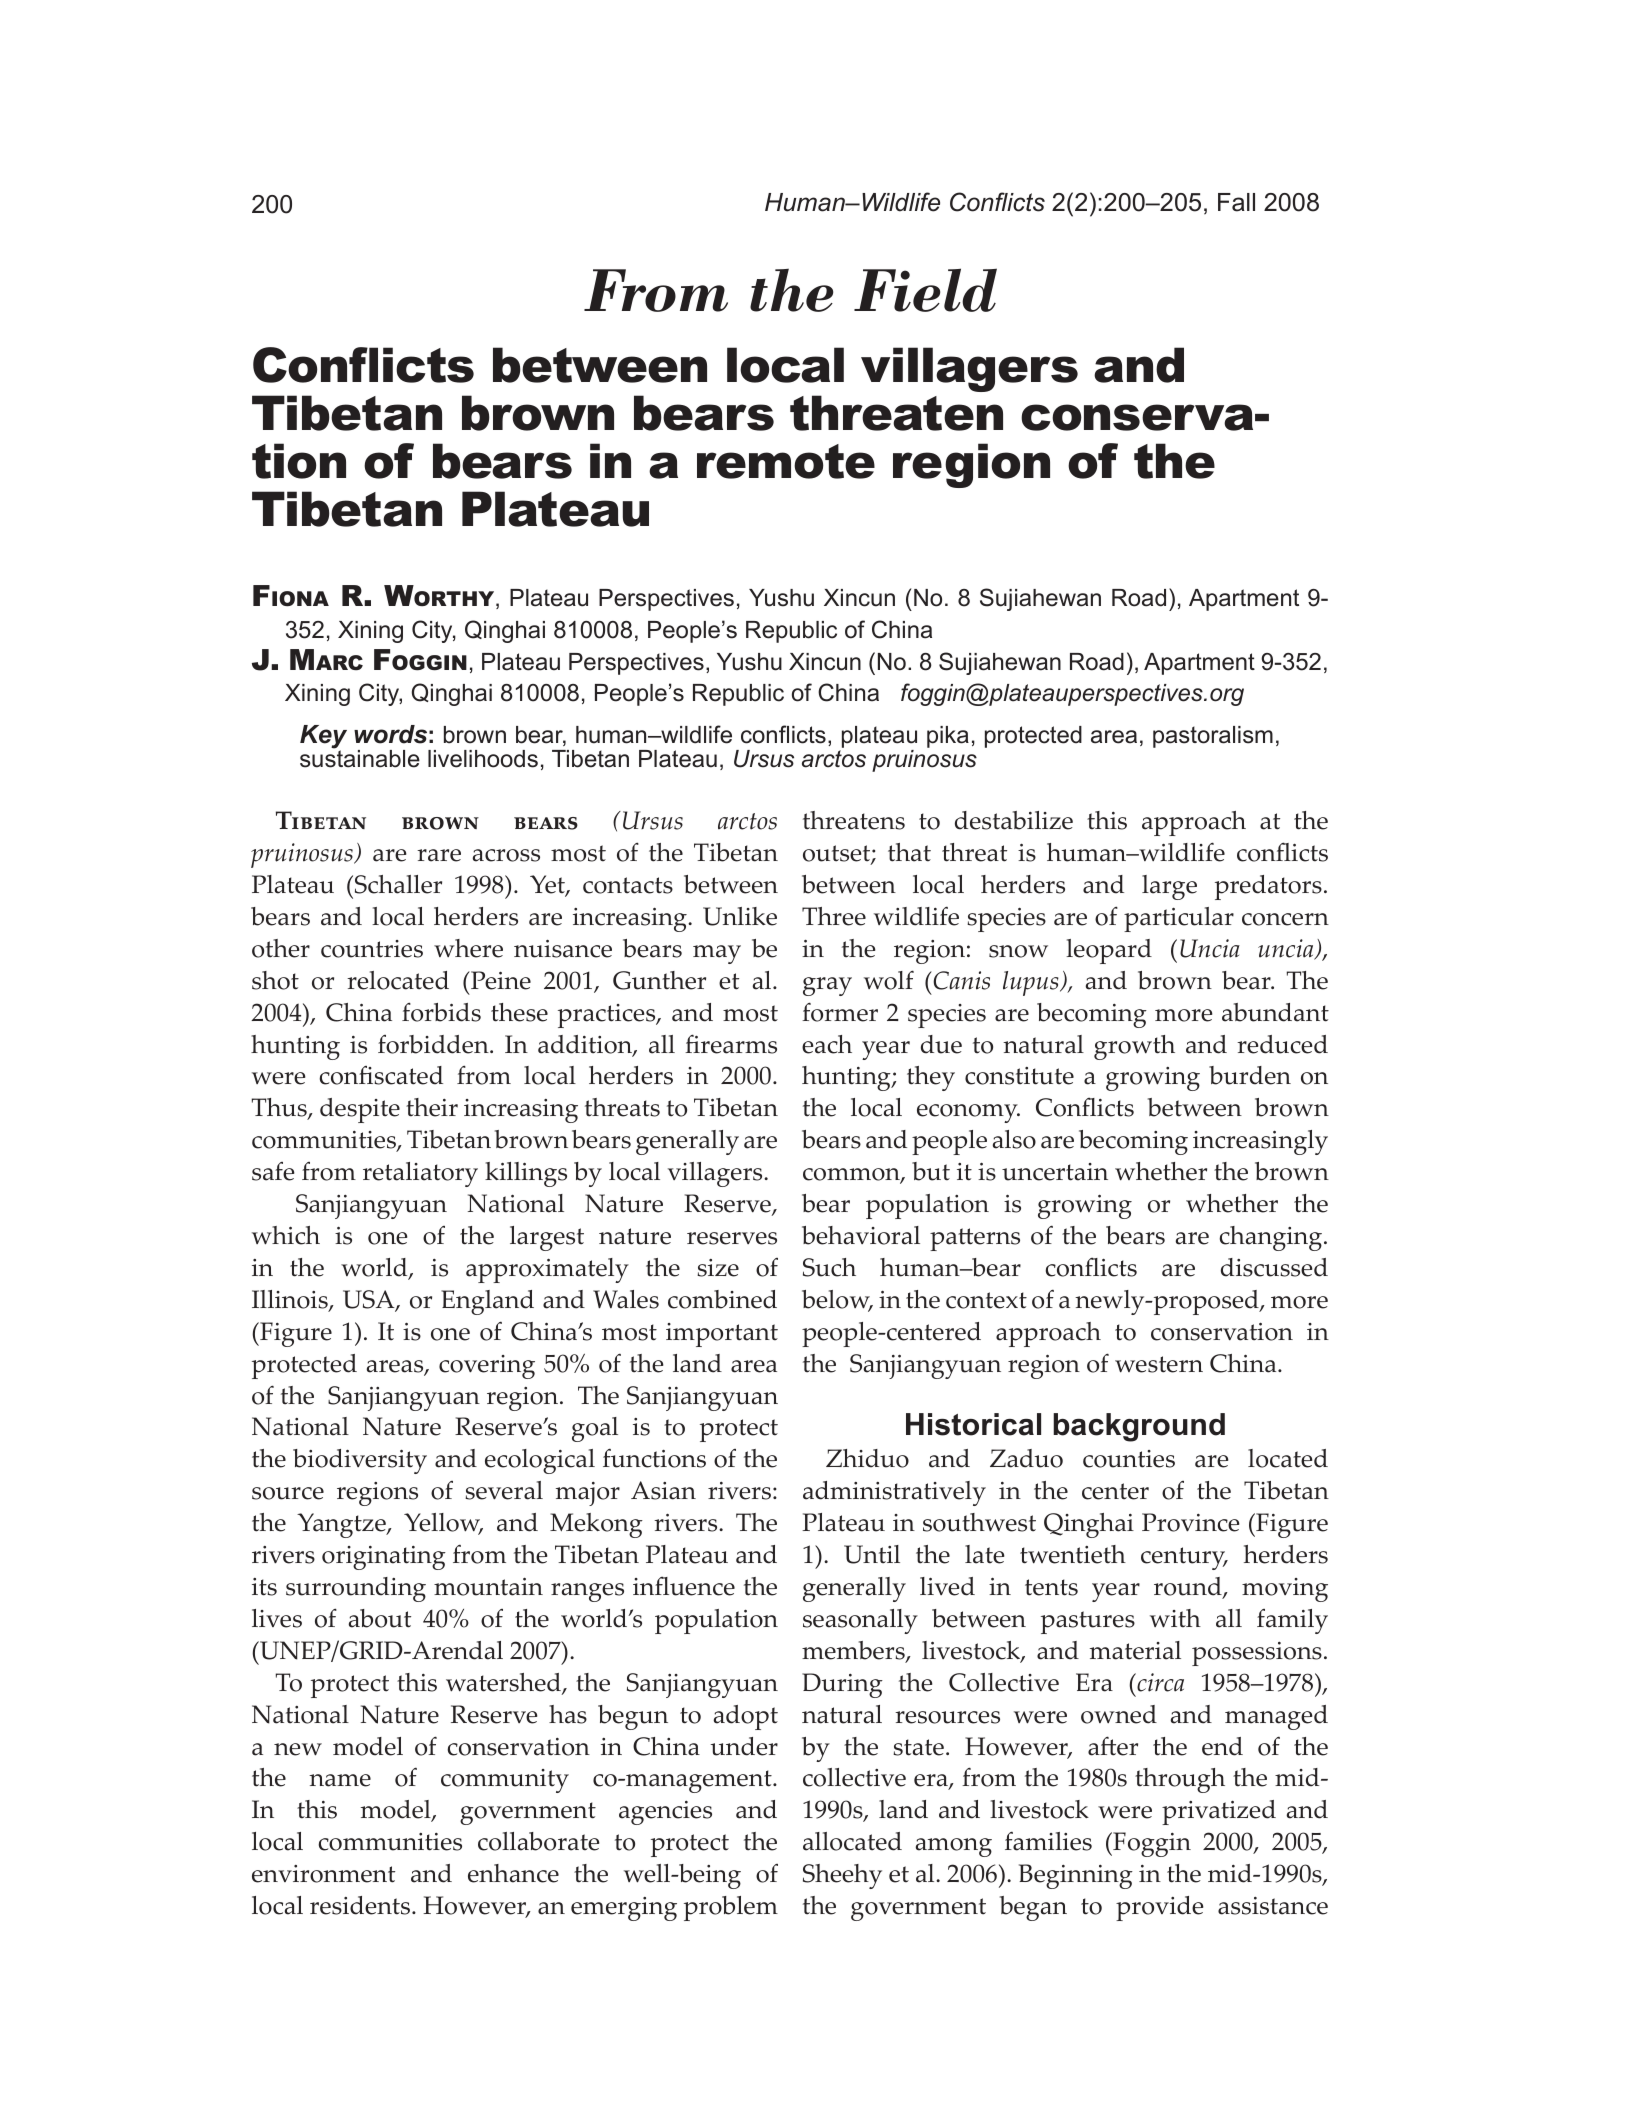 The height and width of the document is (2106, 1628). Describe the element at coordinates (1213, 737) in the document. I see `pastoralism` at that location.
